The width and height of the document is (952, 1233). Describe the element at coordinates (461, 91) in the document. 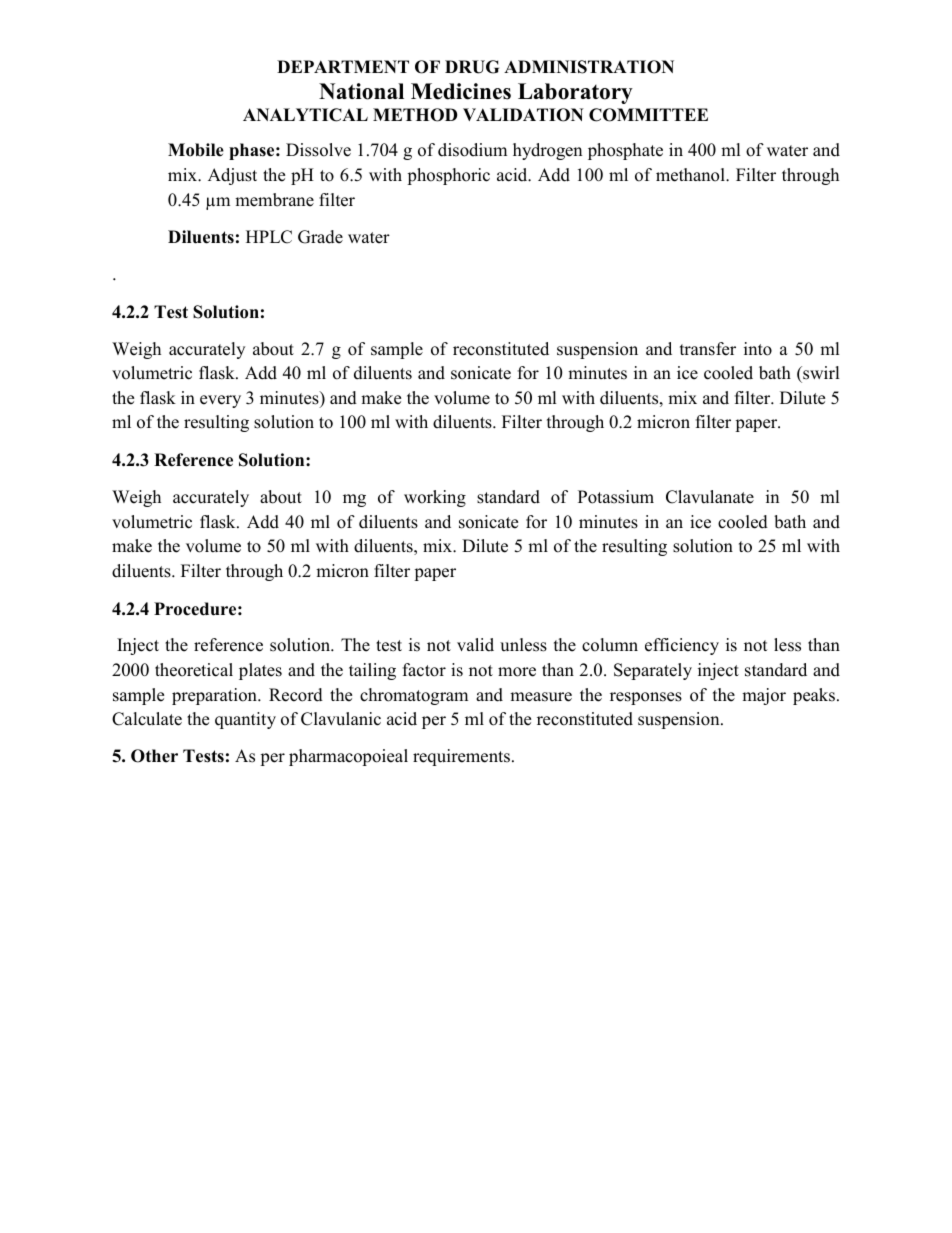

I see `Medicines` at that location.
